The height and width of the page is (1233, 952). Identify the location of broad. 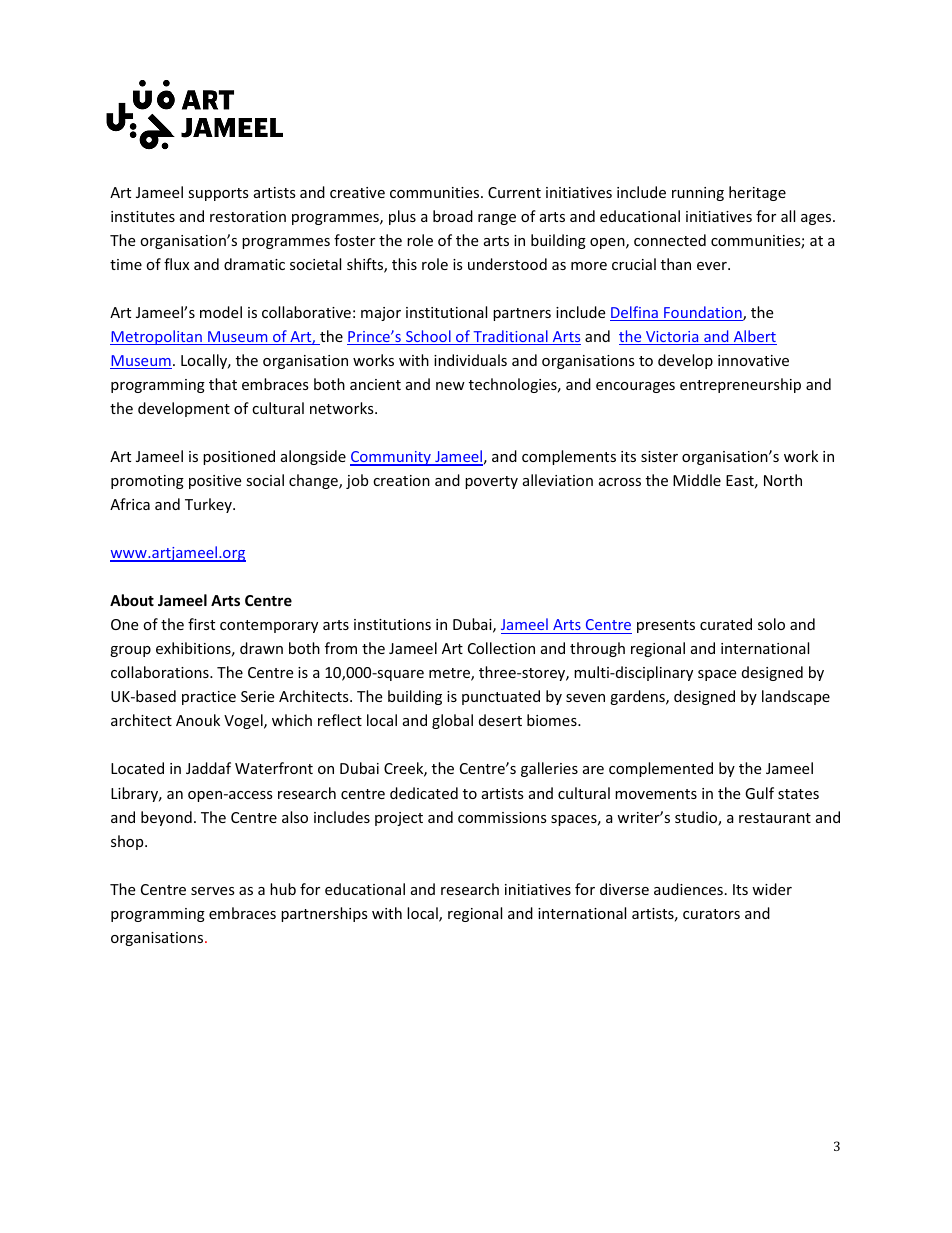
(453, 216).
